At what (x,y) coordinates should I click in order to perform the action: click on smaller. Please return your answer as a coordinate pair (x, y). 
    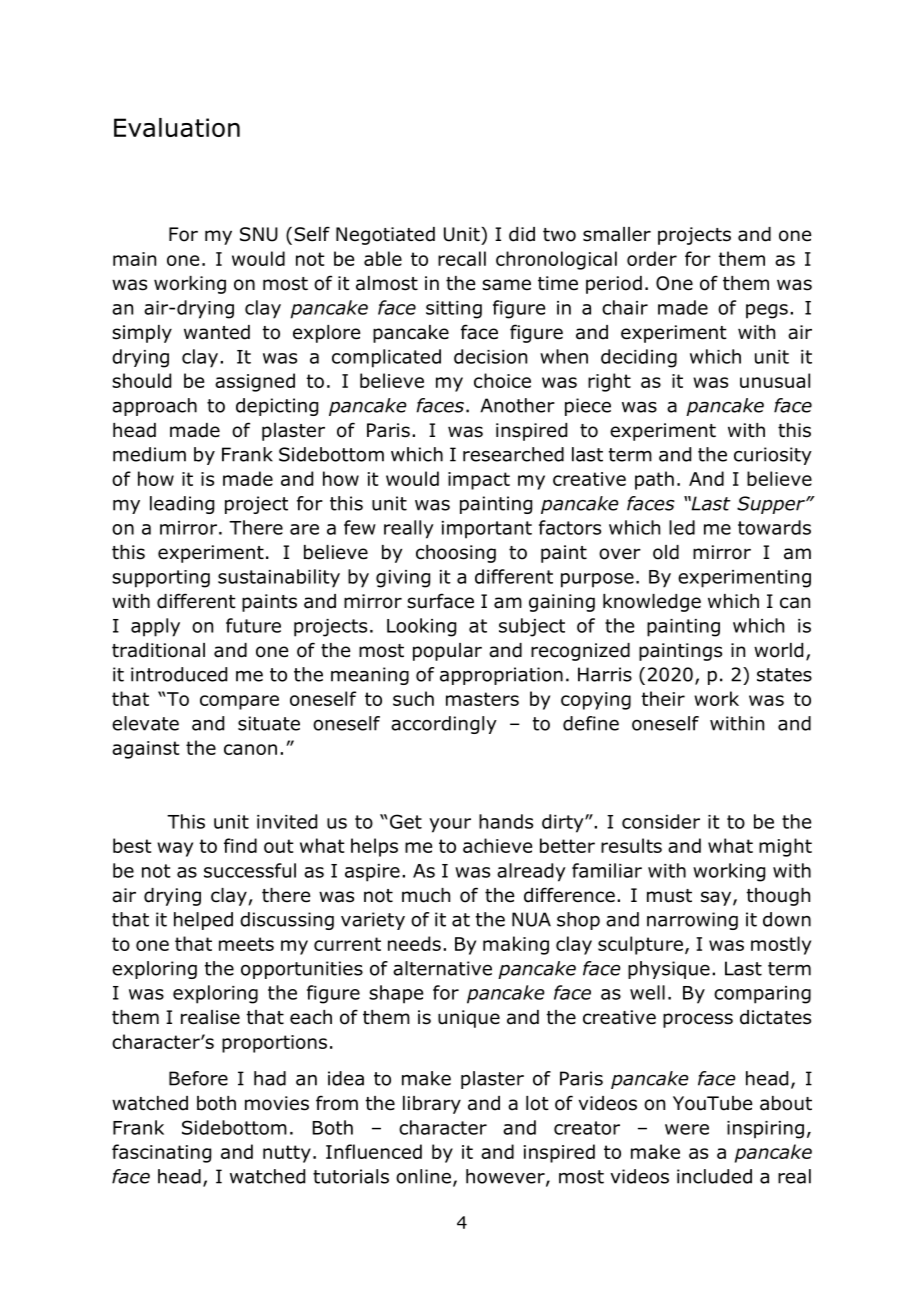
    Looking at the image, I should click on (617, 234).
